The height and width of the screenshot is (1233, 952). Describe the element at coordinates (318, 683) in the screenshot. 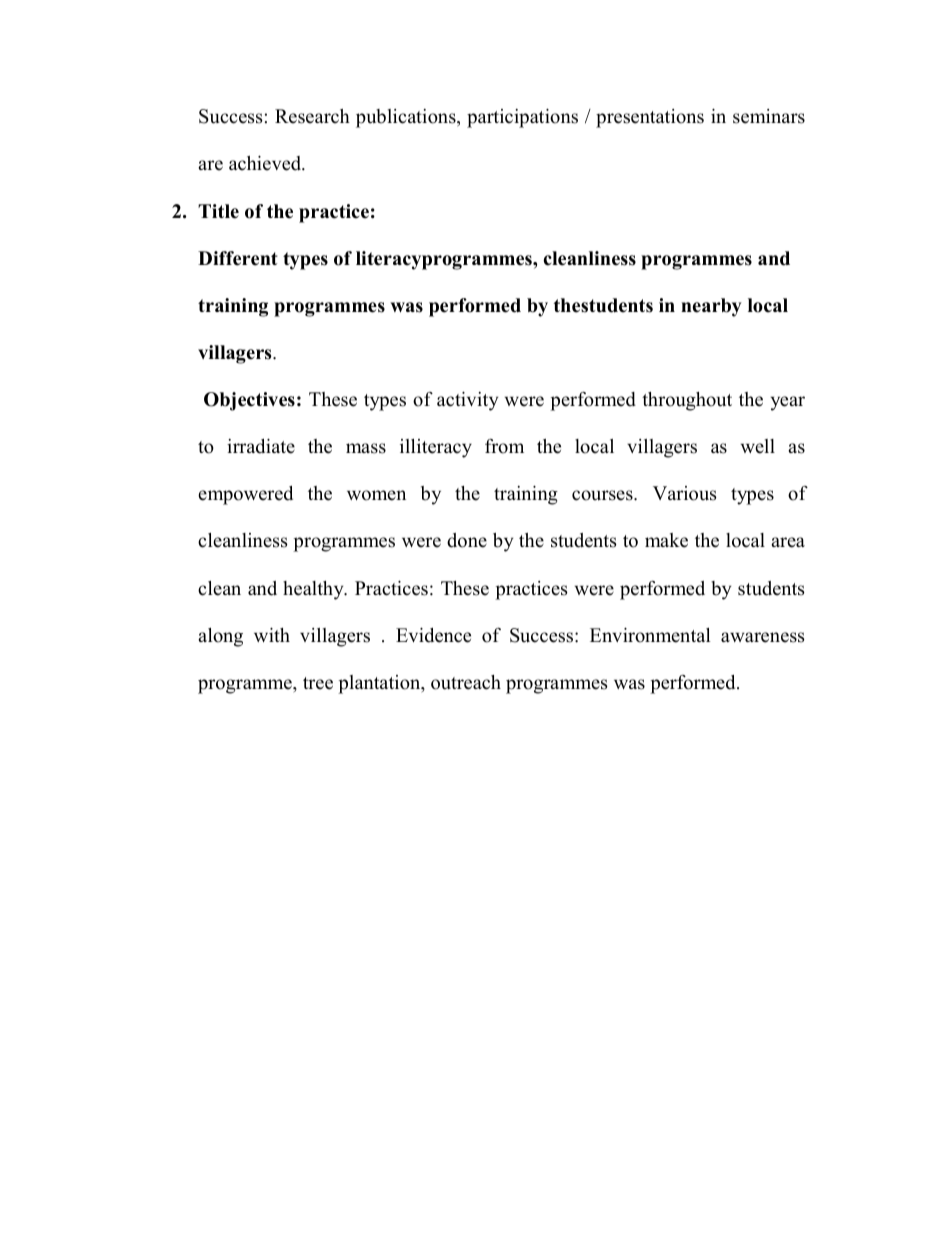

I see `tree` at that location.
